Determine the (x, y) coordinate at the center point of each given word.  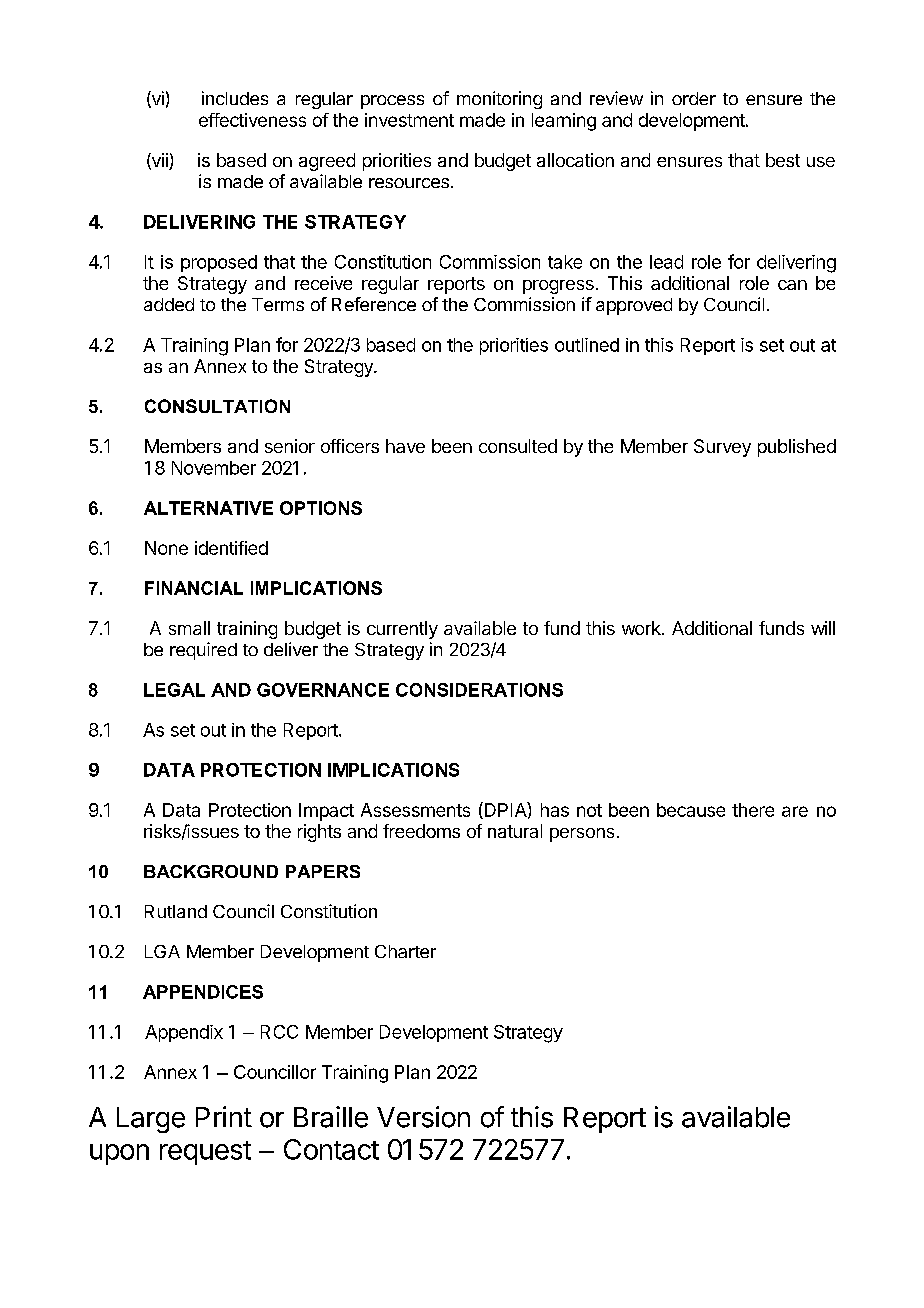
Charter (405, 951)
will (823, 628)
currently (402, 630)
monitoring (499, 100)
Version (423, 1117)
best (783, 160)
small (189, 628)
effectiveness (252, 120)
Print (224, 1116)
